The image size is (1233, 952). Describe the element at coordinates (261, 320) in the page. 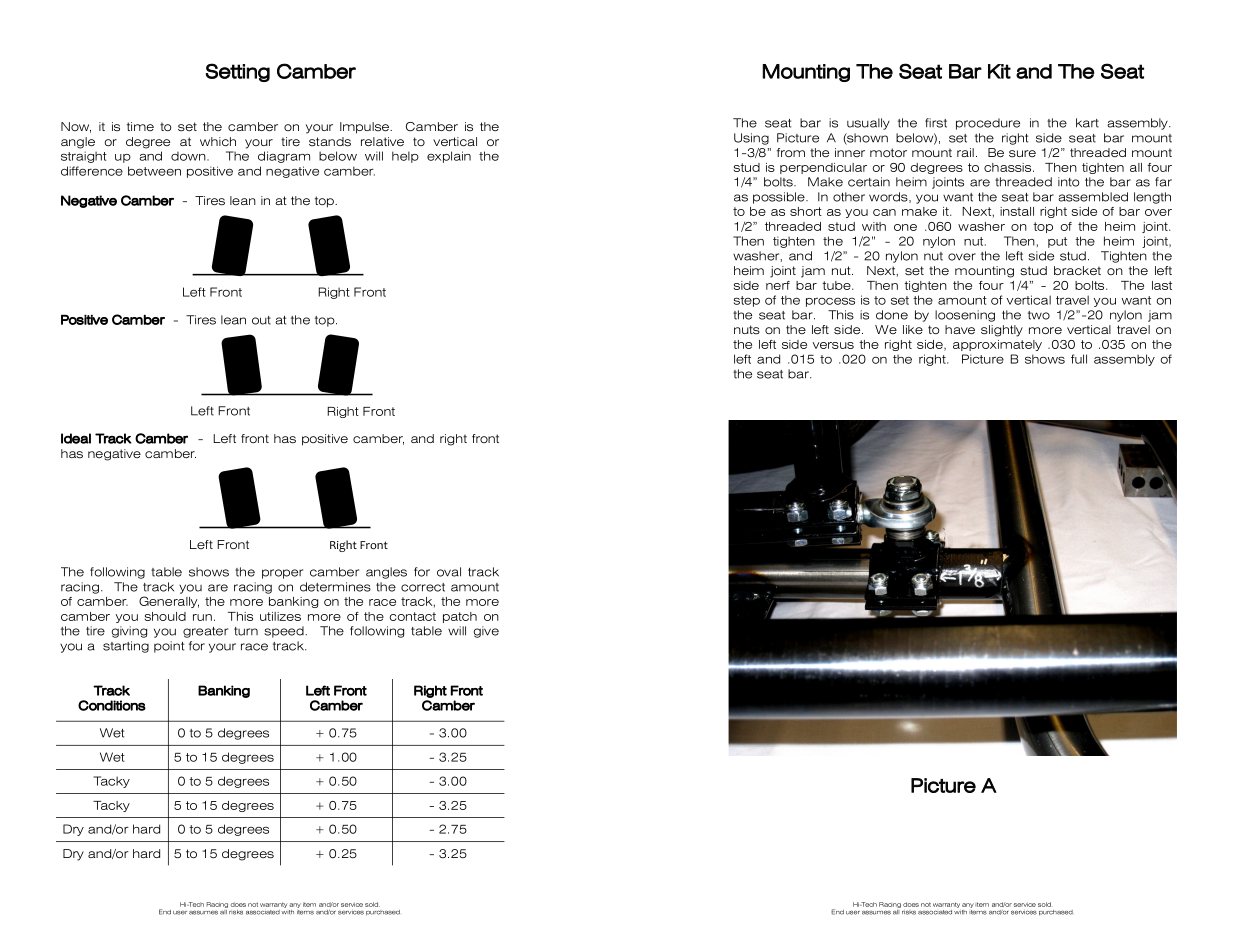

I see `out` at that location.
